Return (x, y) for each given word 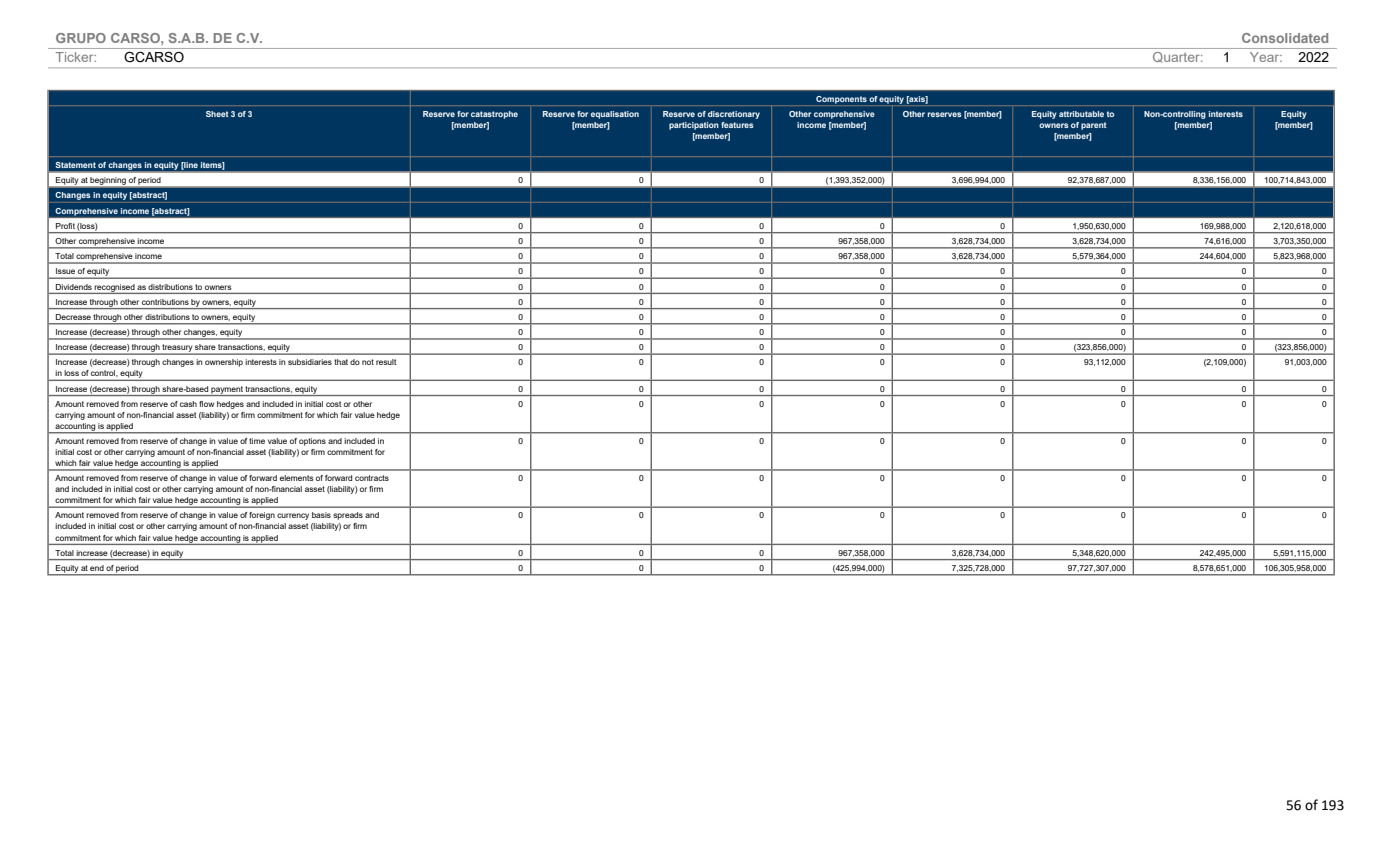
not (368, 362)
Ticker (76, 57)
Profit (65, 226)
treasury (177, 349)
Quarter (1177, 57)
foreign (262, 516)
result (386, 362)
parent (1094, 126)
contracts (372, 478)
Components (841, 100)
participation (694, 126)
